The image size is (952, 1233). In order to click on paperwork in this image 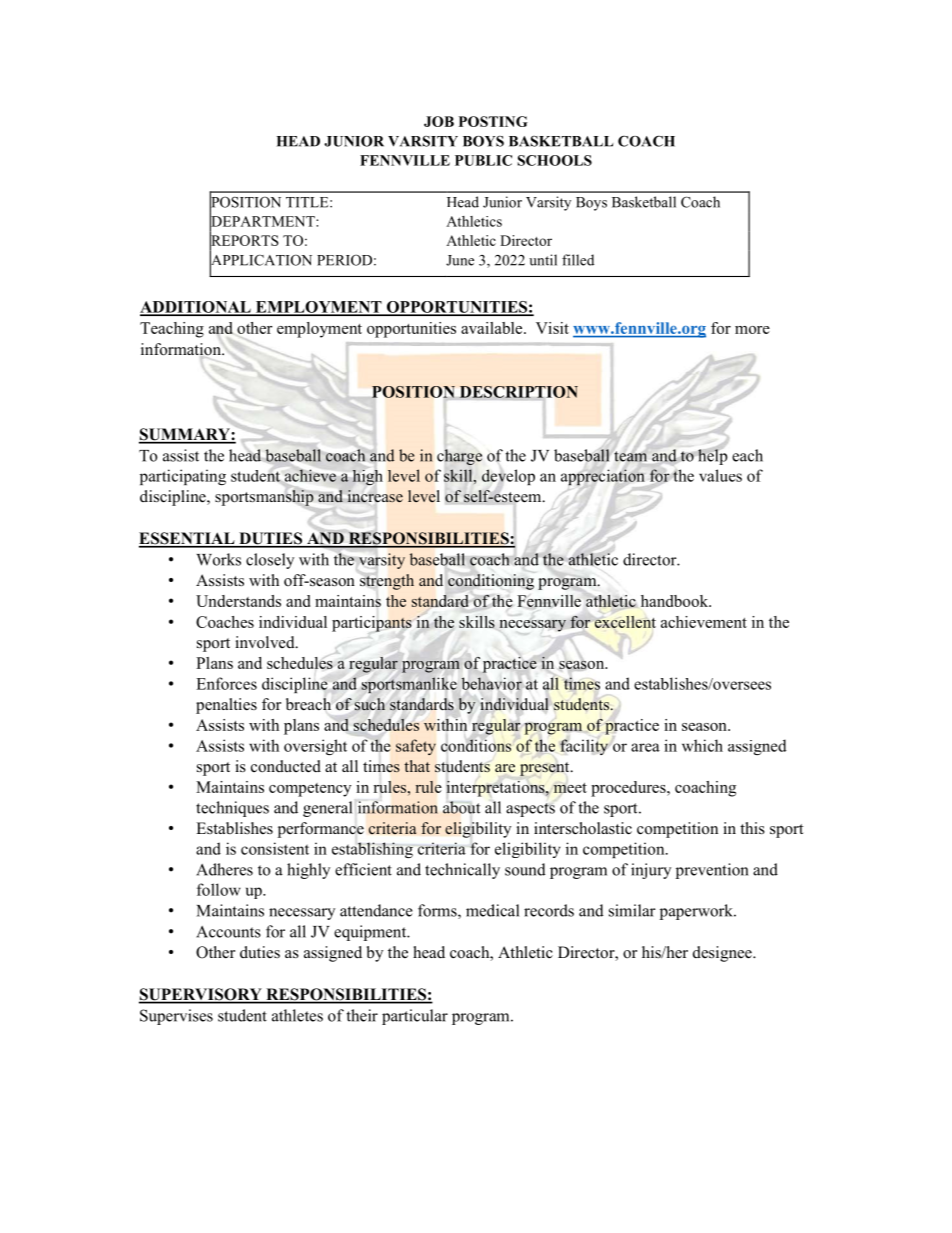, I will do `click(697, 912)`.
